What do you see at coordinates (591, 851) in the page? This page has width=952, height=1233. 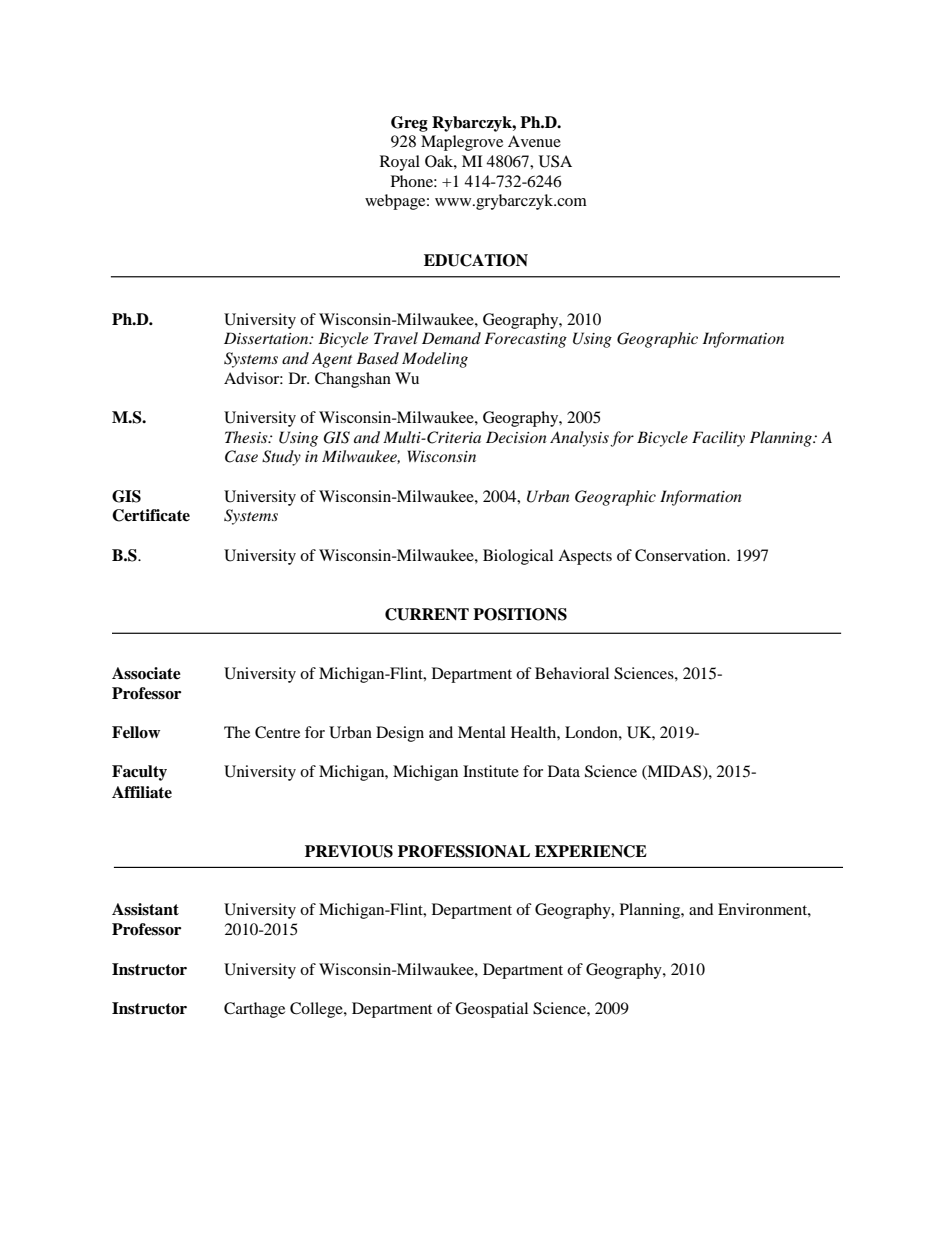 I see `EXPERIENCE` at bounding box center [591, 851].
